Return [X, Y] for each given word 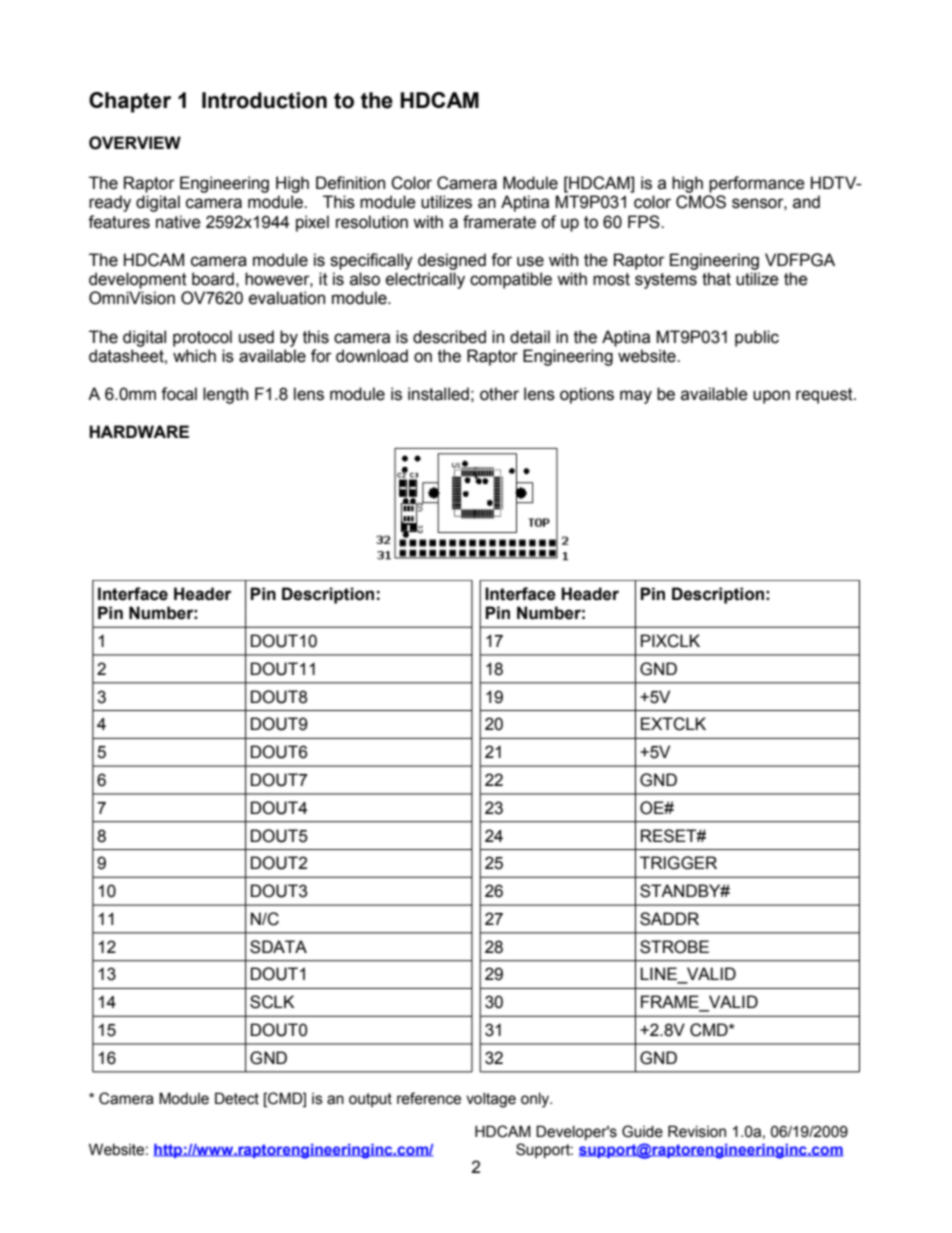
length [225, 395]
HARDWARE [139, 431]
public [757, 338]
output [370, 1100]
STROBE [674, 947]
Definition [350, 183]
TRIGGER [678, 863]
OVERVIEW [135, 143]
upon [771, 397]
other [499, 394]
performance [757, 184]
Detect [237, 1098]
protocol [202, 338]
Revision [697, 1131]
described [449, 337]
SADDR [669, 919]
